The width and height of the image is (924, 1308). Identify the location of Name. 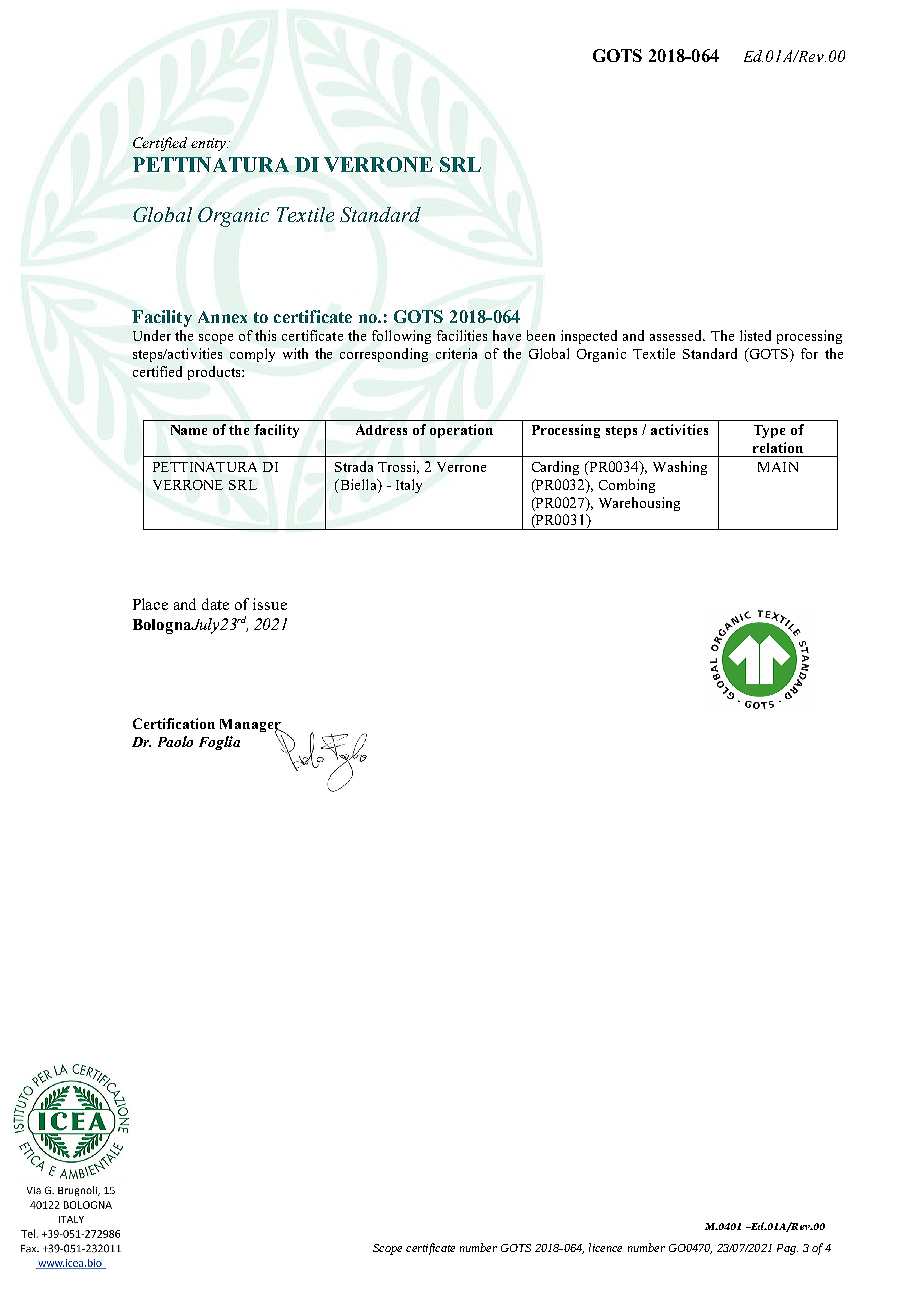
(189, 430).
